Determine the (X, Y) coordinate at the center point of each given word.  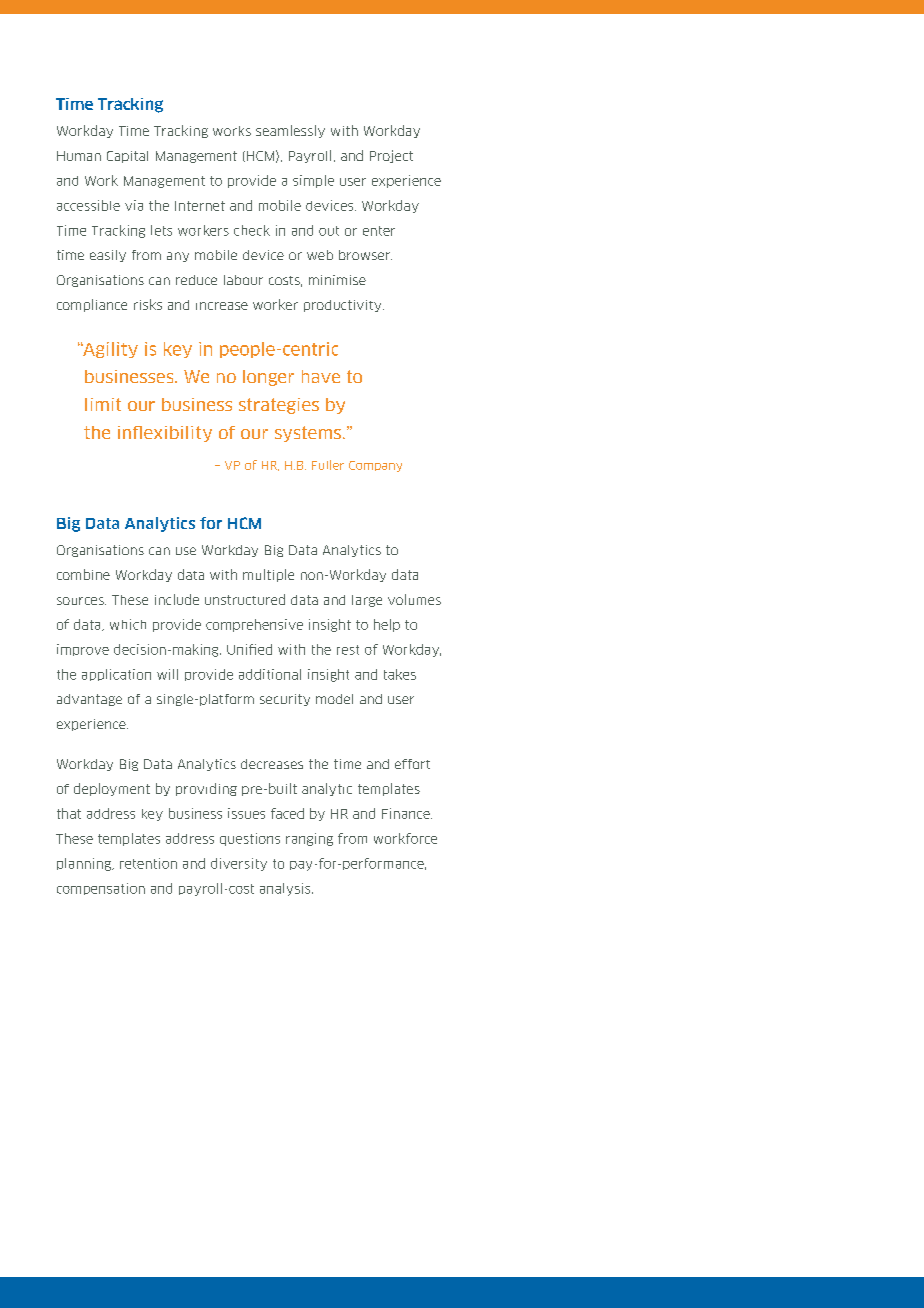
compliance (92, 305)
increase (222, 306)
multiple (268, 575)
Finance (407, 813)
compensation (101, 889)
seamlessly (290, 131)
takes (400, 674)
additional (270, 674)
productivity (344, 306)
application (116, 675)
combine (83, 574)
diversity (239, 864)
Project (391, 156)
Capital (127, 157)
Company (375, 466)
